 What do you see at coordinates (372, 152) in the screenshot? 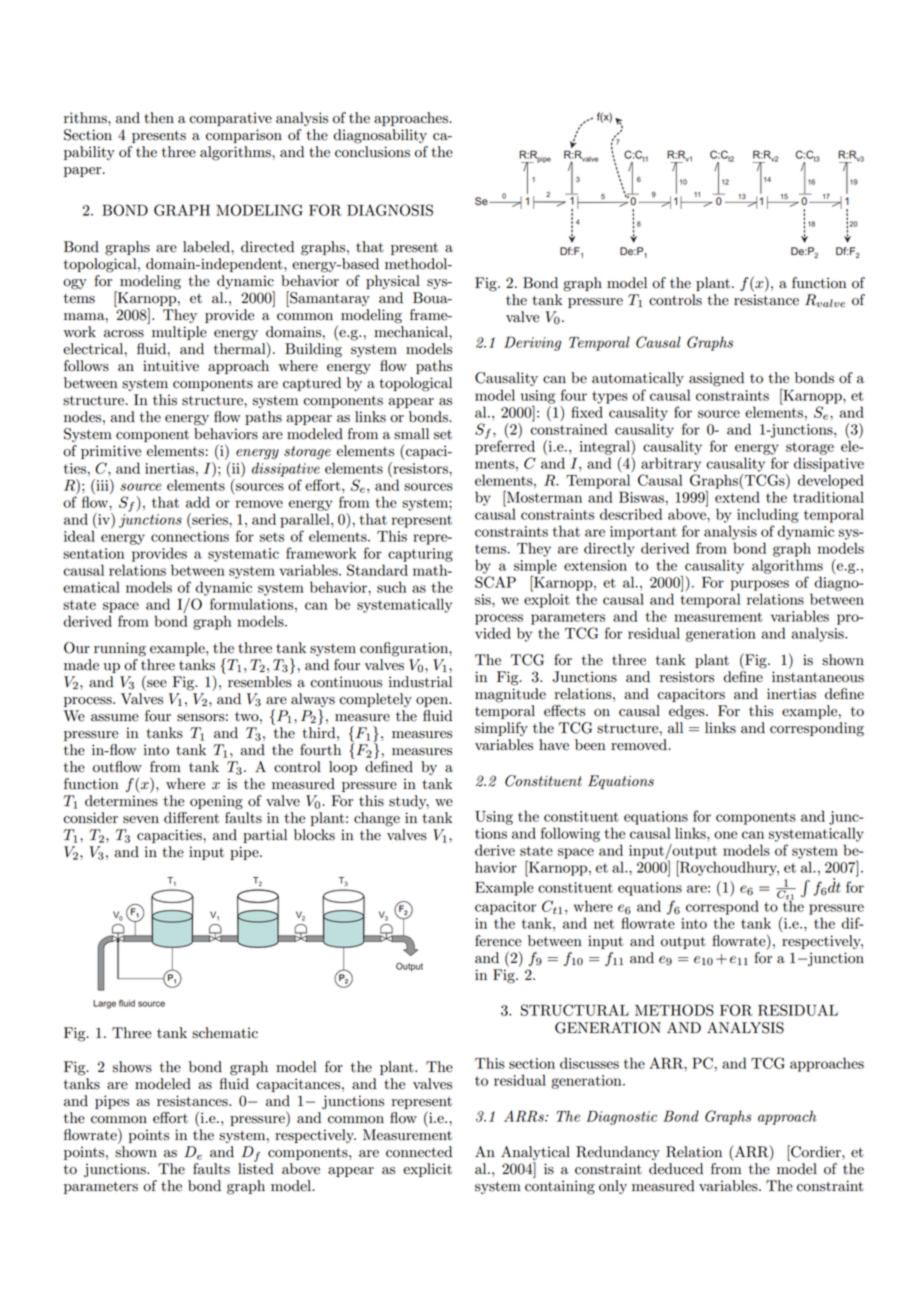
I see `conclusions` at bounding box center [372, 152].
